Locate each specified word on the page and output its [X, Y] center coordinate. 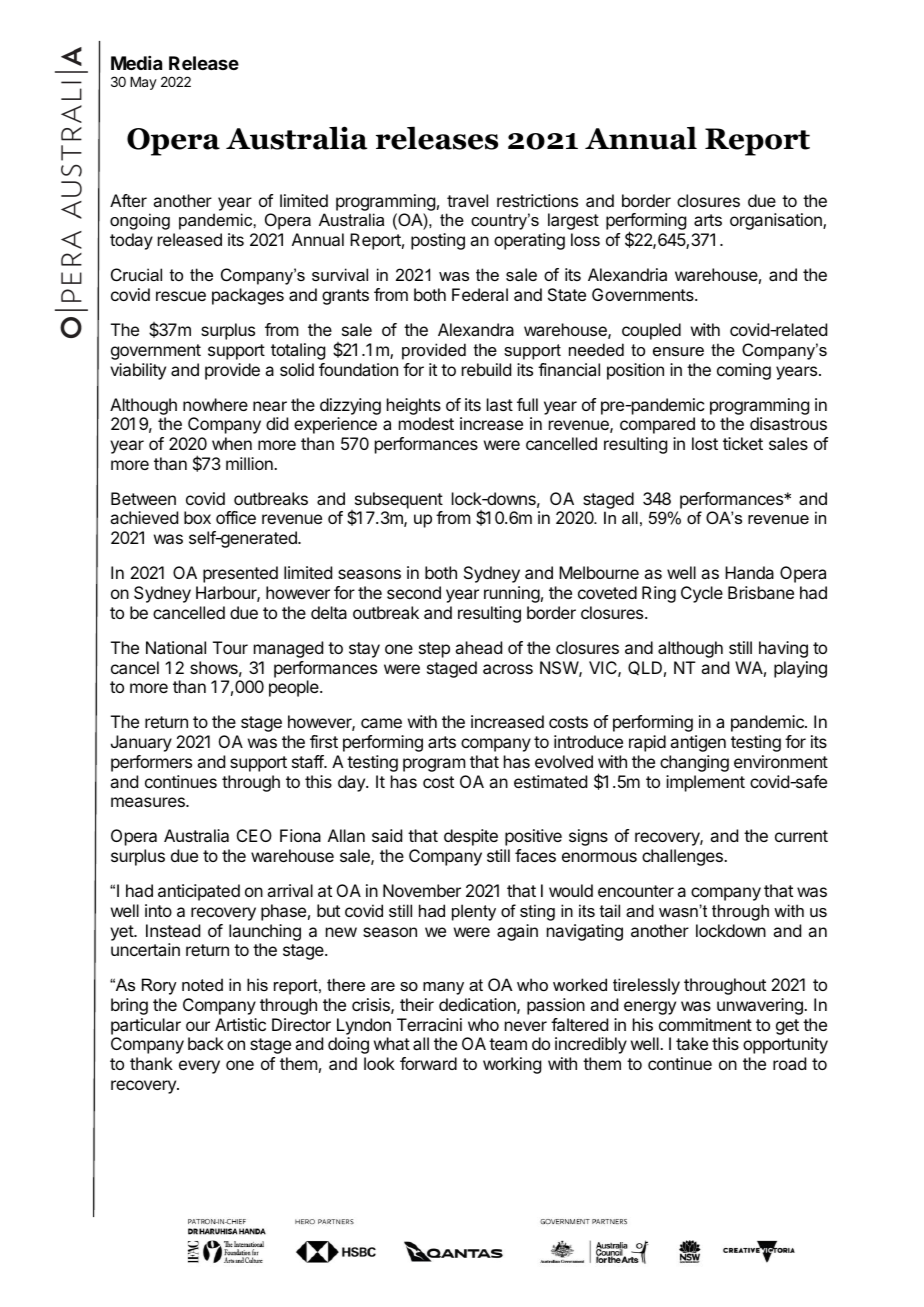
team [508, 1044]
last [500, 404]
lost [705, 443]
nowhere [215, 404]
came [381, 723]
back [206, 1043]
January [141, 743]
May [143, 83]
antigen [698, 743]
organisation [777, 221]
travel [467, 200]
